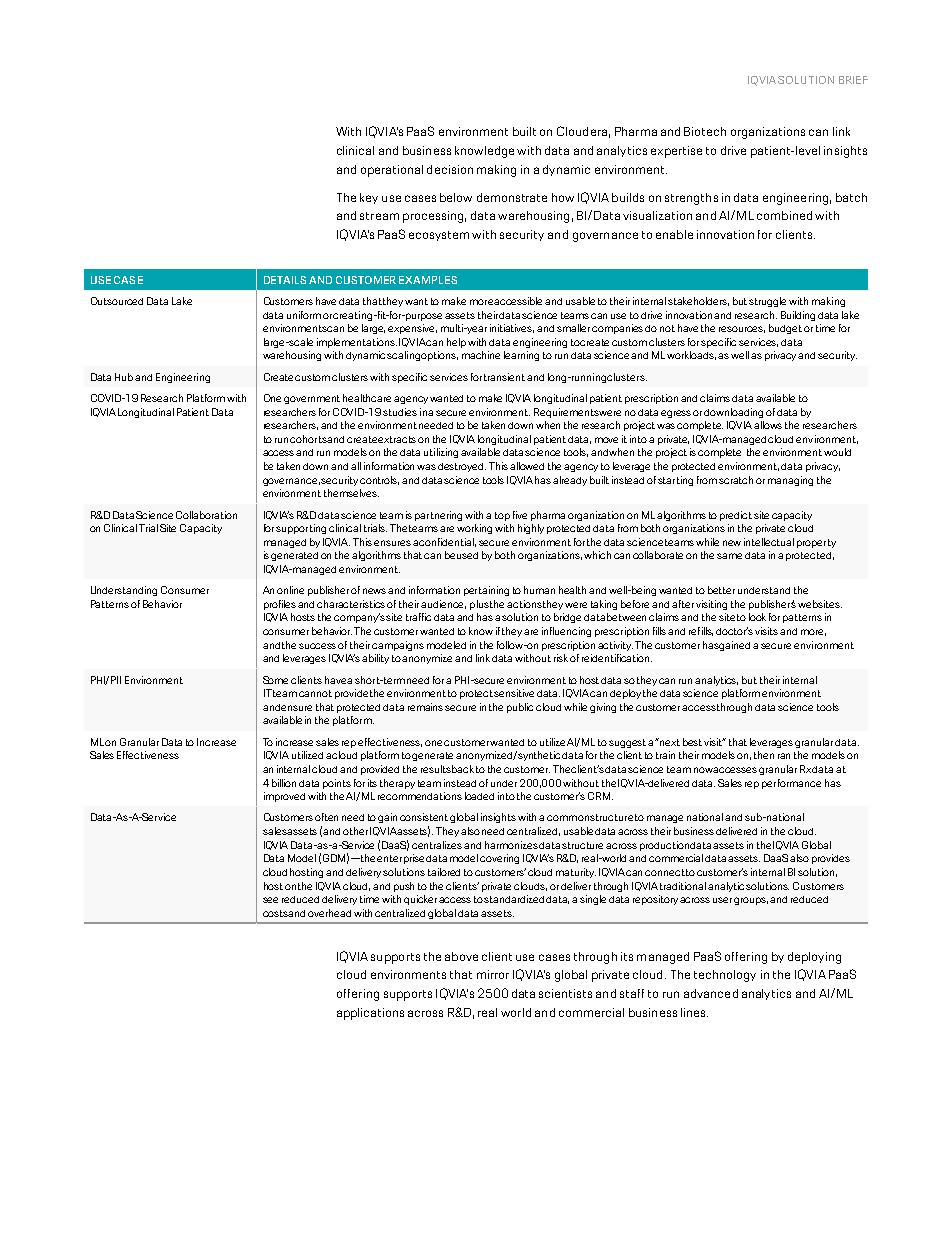  Describe the element at coordinates (768, 425) in the screenshot. I see `allows` at that location.
